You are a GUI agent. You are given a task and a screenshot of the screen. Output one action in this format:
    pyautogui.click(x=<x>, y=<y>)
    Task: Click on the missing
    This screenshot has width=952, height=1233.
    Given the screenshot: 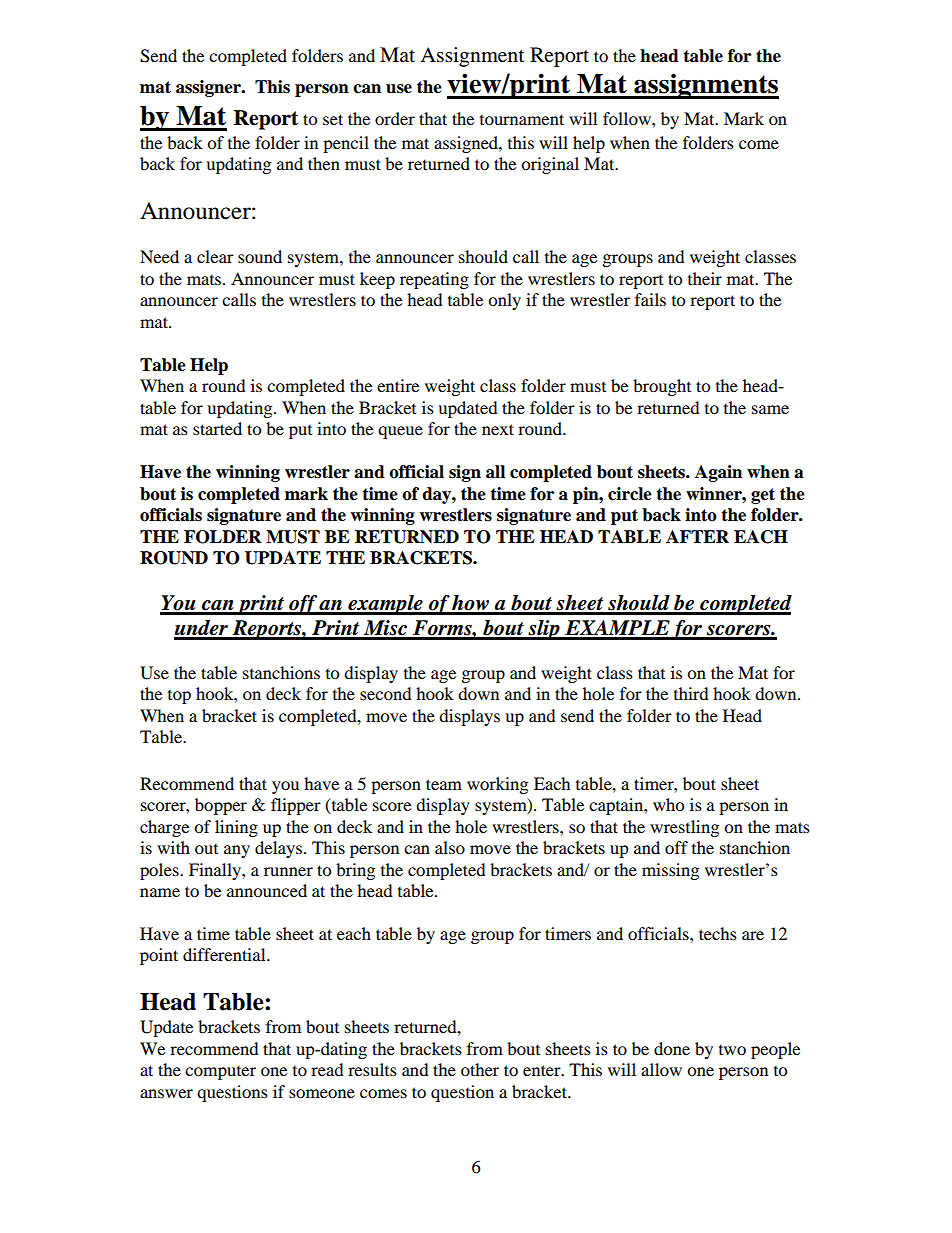 What is the action you would take?
    pyautogui.click(x=670, y=871)
